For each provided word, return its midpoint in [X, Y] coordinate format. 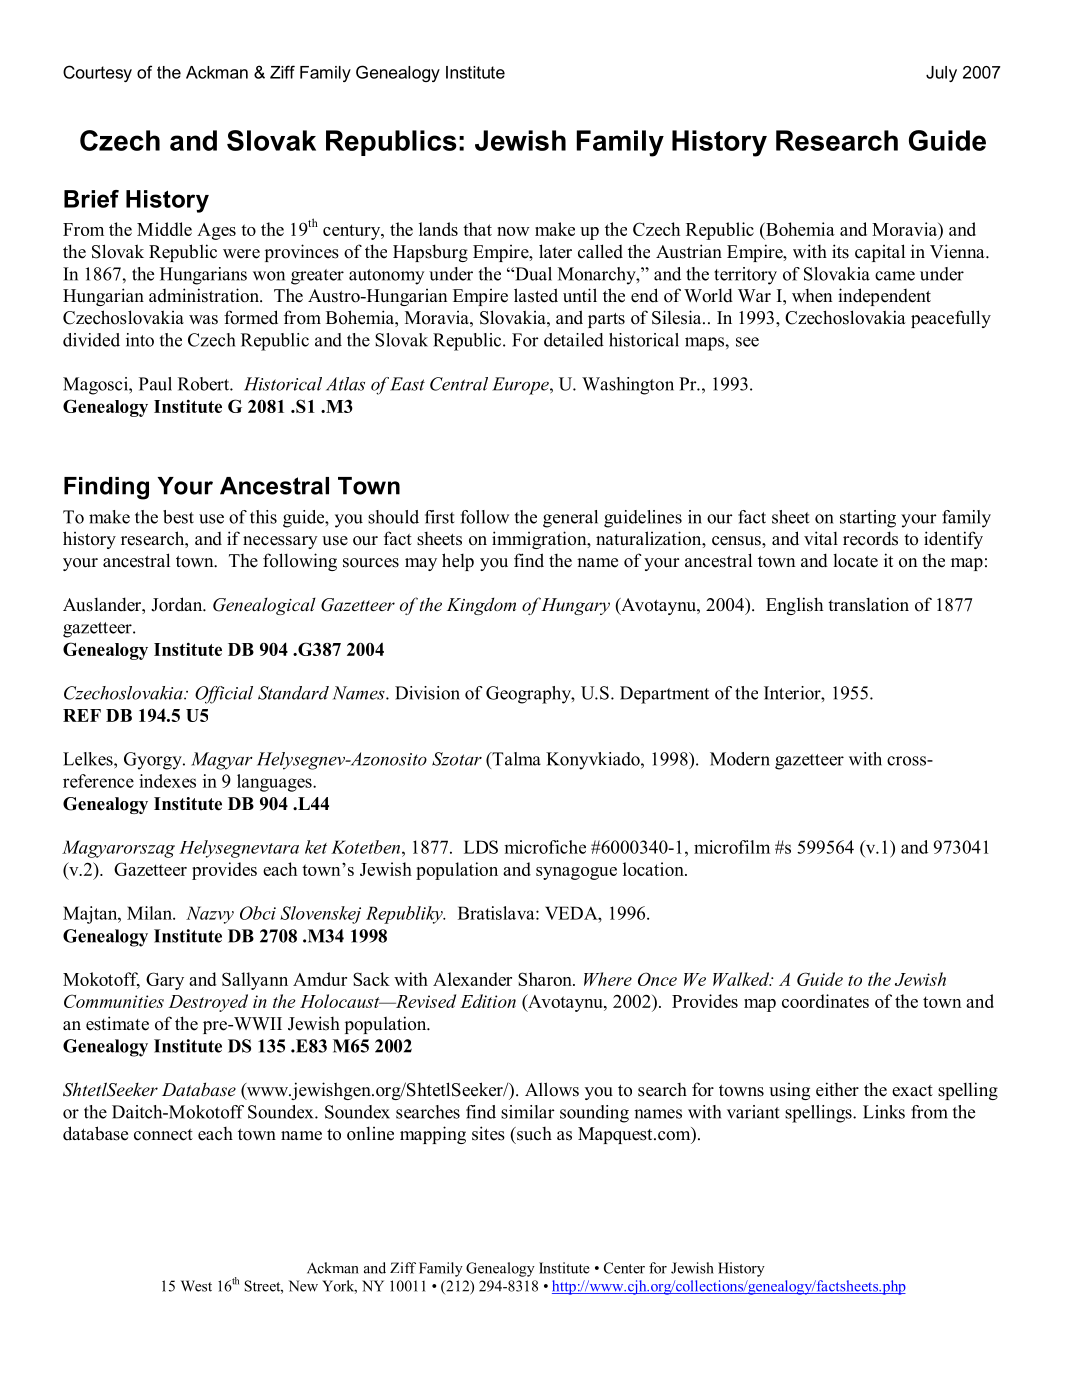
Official [224, 695]
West [196, 1286]
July [941, 74]
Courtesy [97, 73]
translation [868, 604]
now [513, 231]
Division [427, 693]
